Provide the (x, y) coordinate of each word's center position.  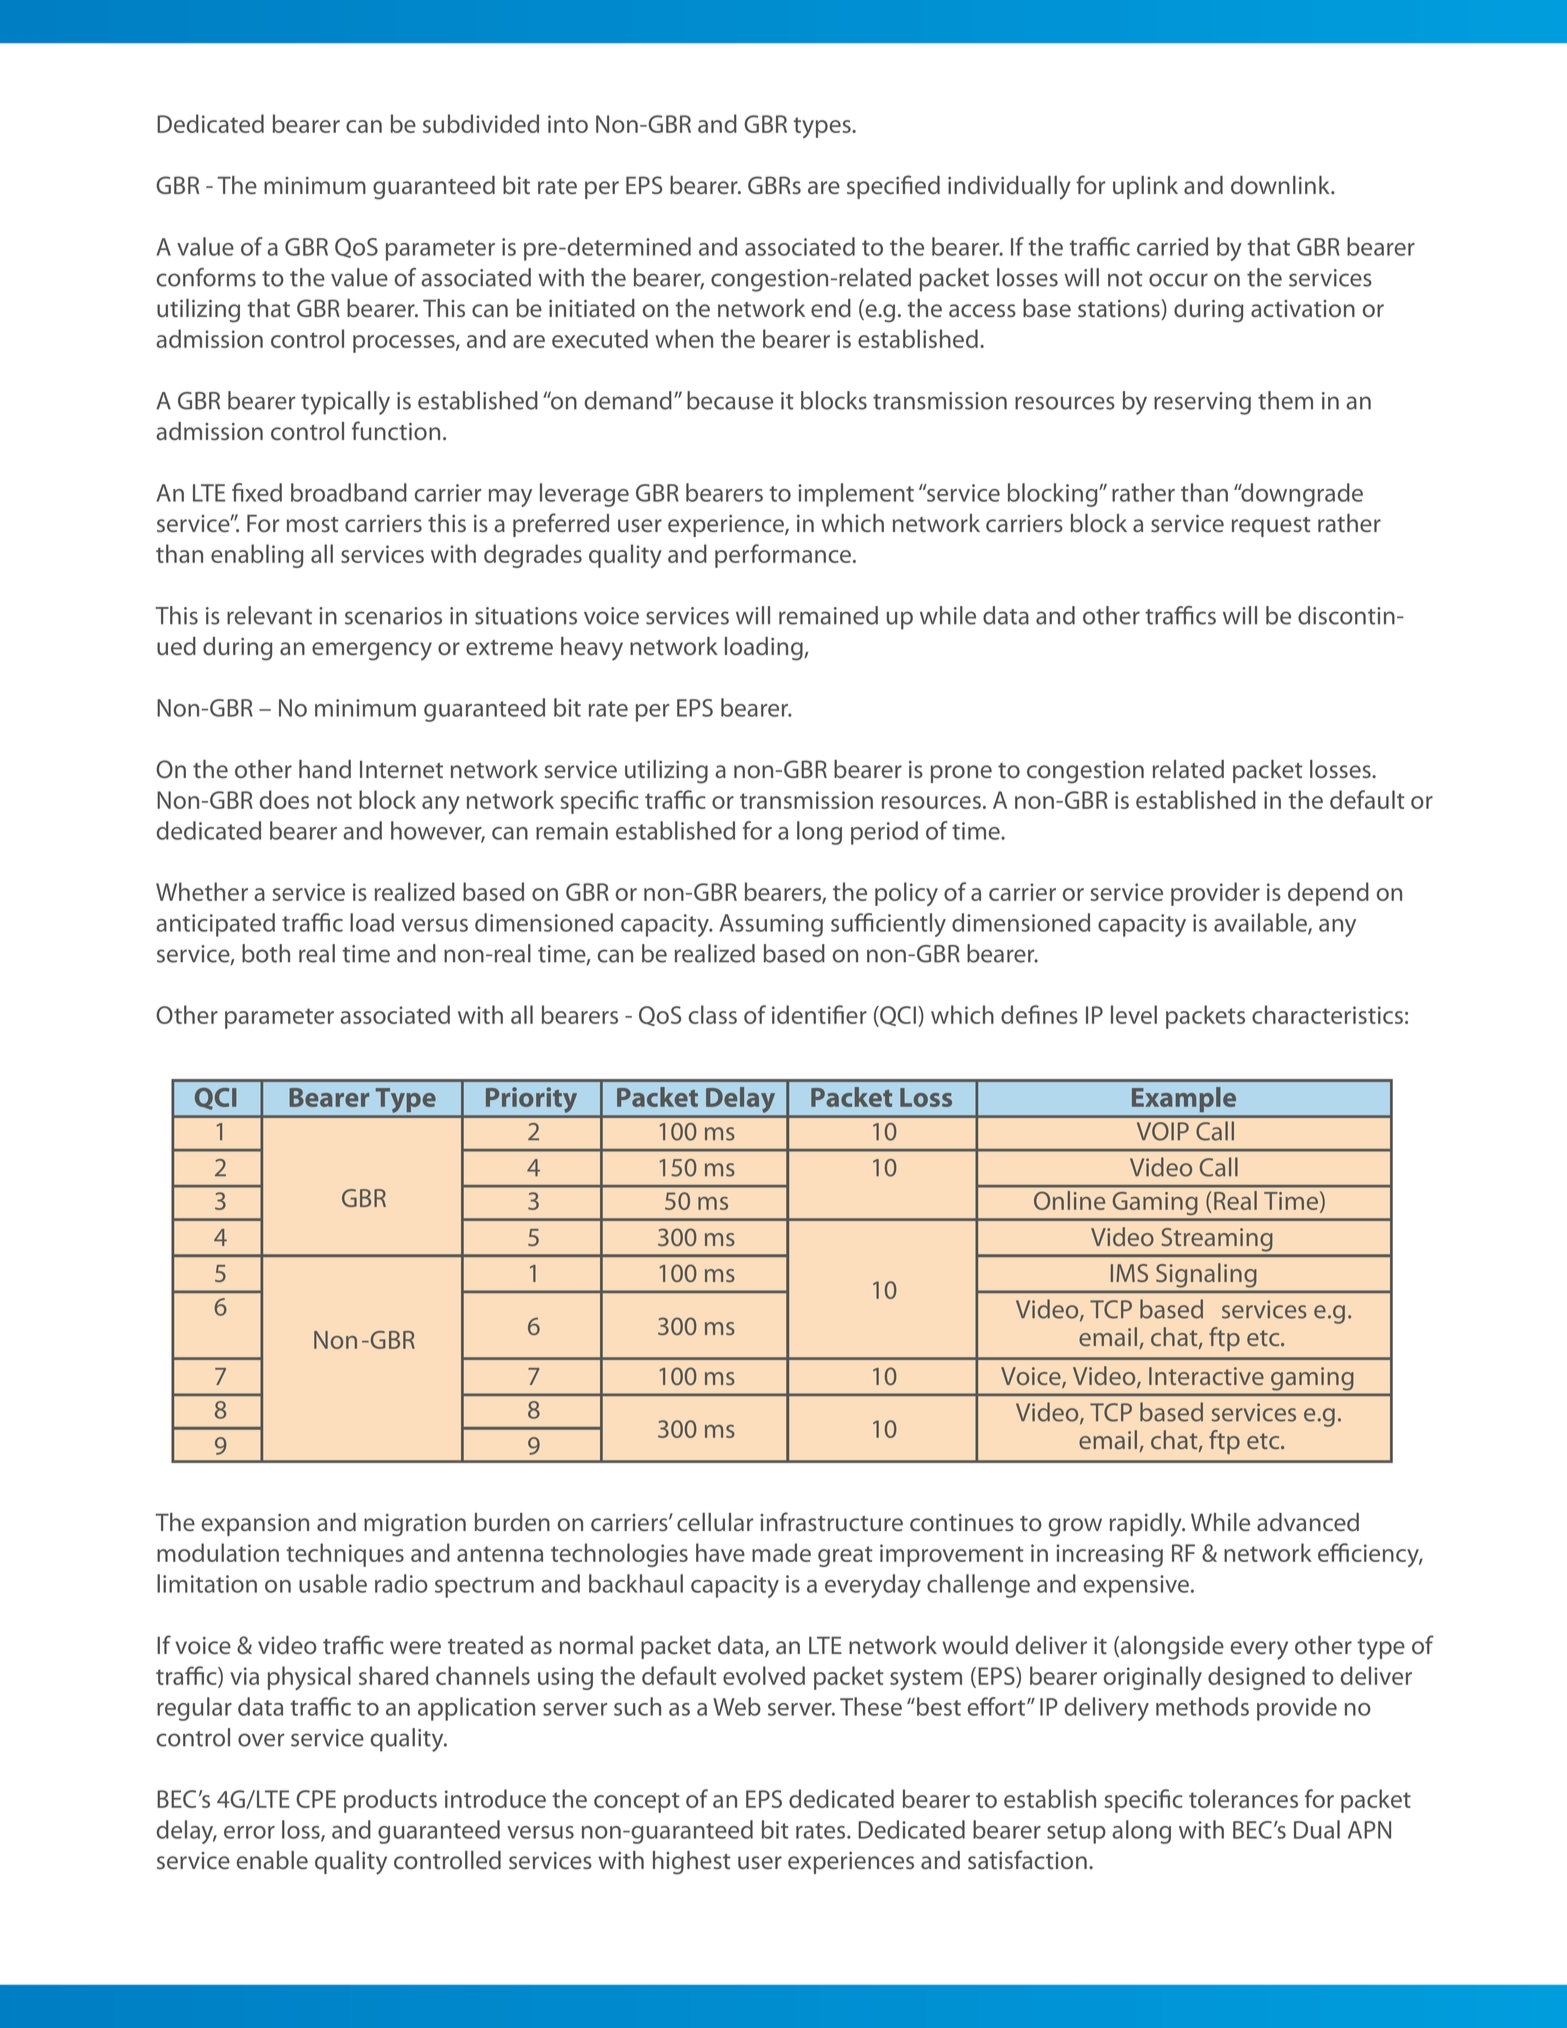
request (1271, 527)
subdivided (481, 123)
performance (784, 556)
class (713, 1014)
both (266, 953)
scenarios (393, 616)
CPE (316, 1799)
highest (692, 1863)
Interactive (1206, 1376)
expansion (255, 1525)
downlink (1281, 185)
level (1134, 1014)
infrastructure (831, 1521)
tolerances (1243, 1798)
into (568, 124)
